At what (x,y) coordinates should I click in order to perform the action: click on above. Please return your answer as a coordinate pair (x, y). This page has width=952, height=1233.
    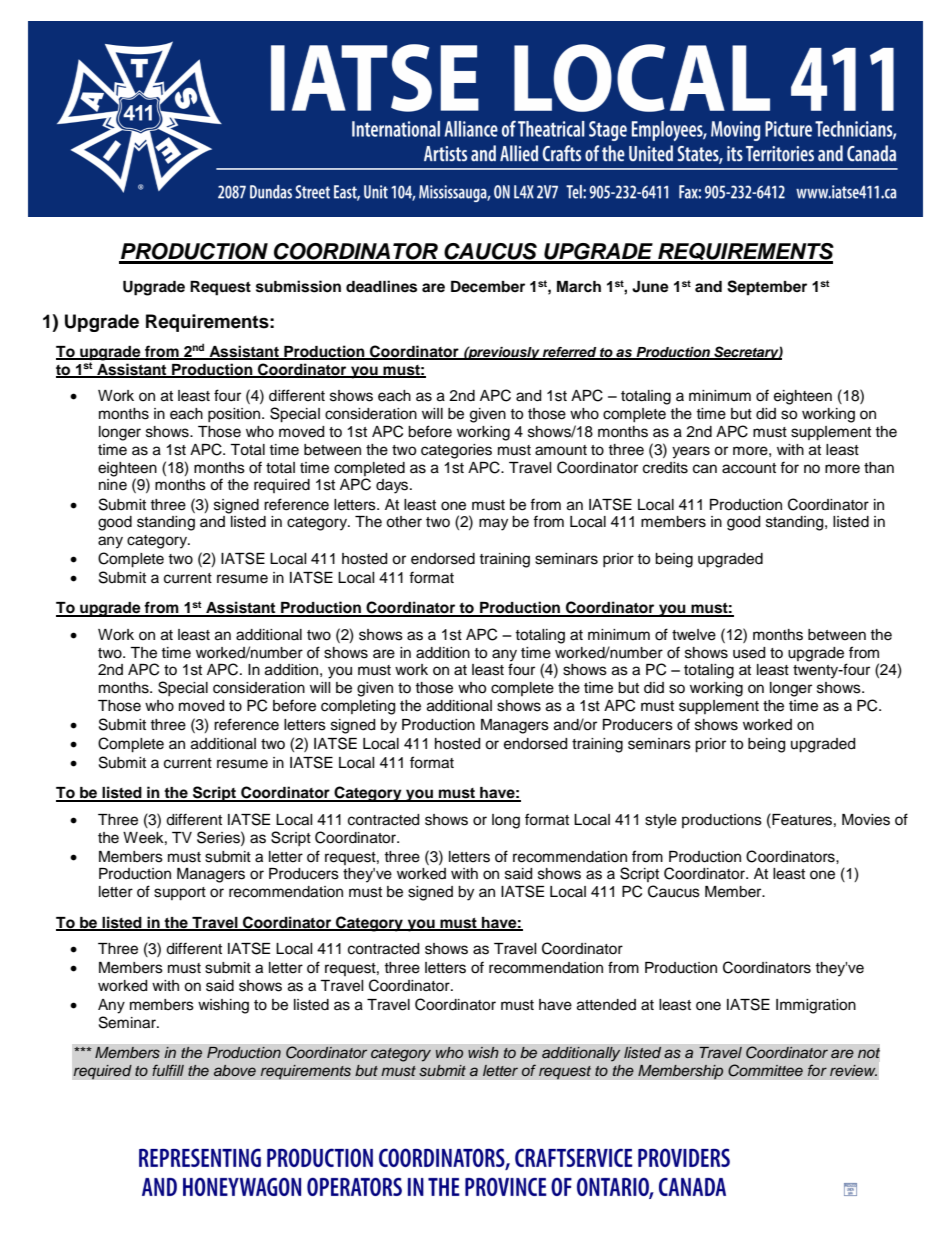
    Looking at the image, I should click on (235, 1070).
